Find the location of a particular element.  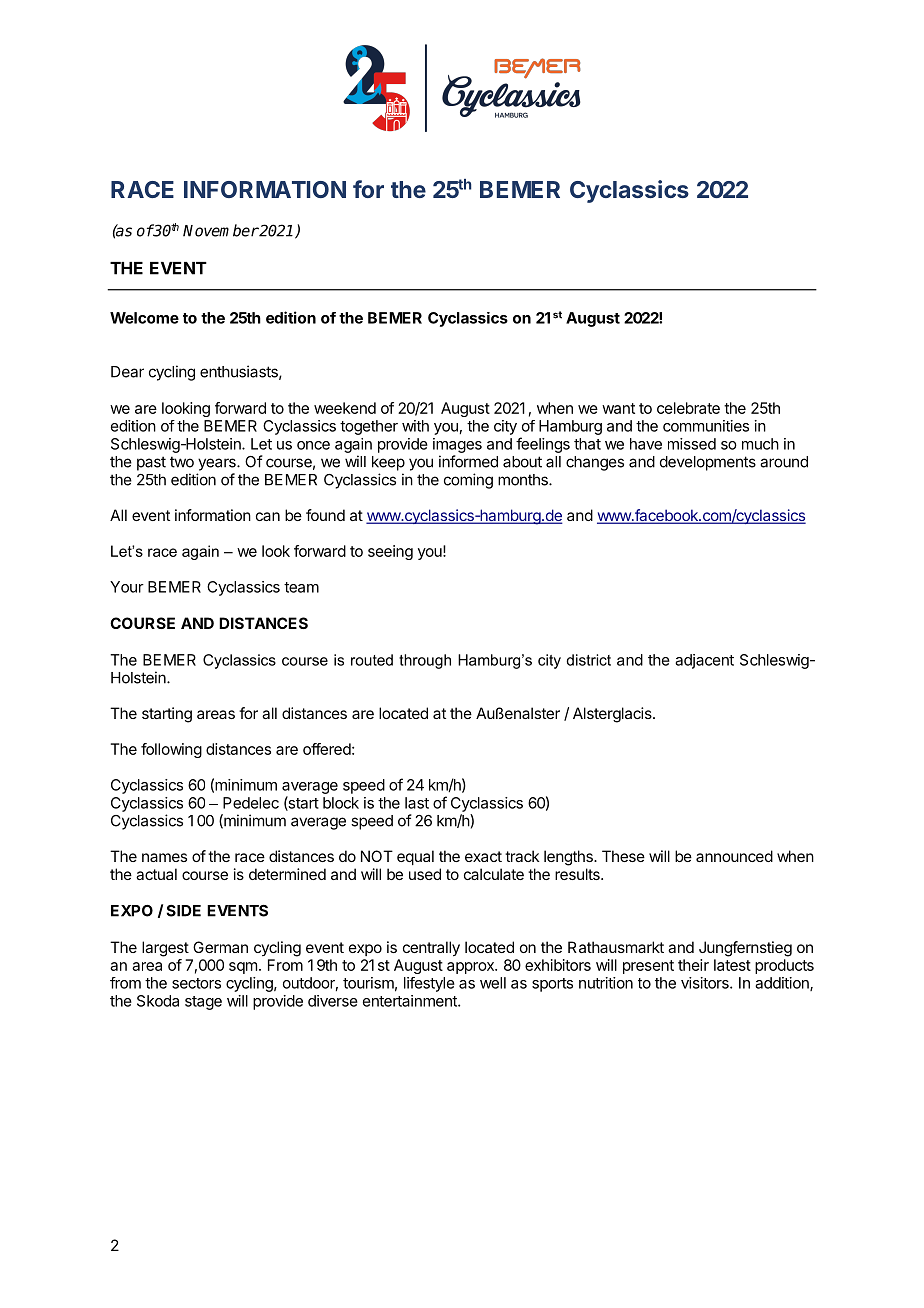

approx is located at coordinates (471, 968).
